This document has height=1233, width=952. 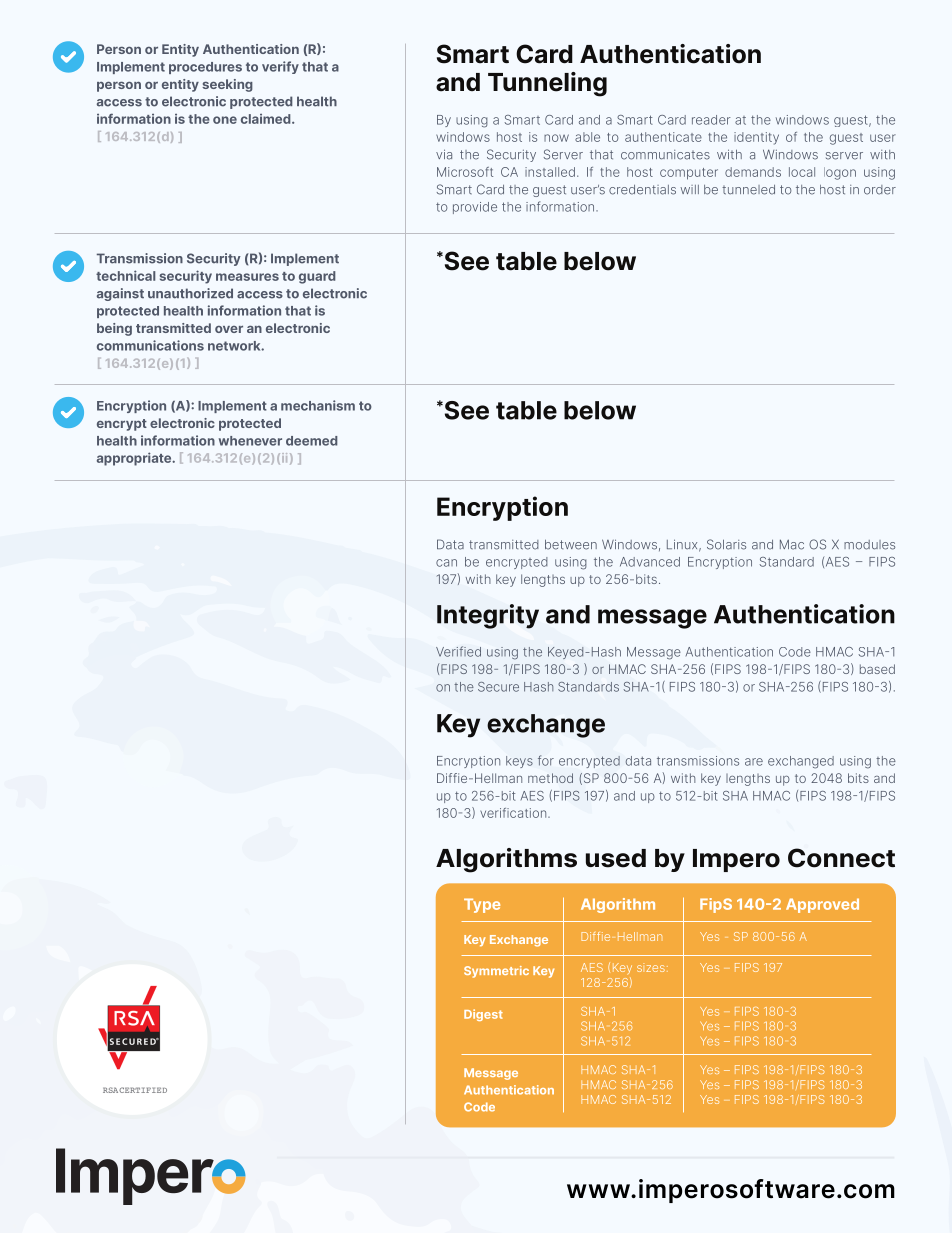 I want to click on mechanism, so click(x=318, y=405).
